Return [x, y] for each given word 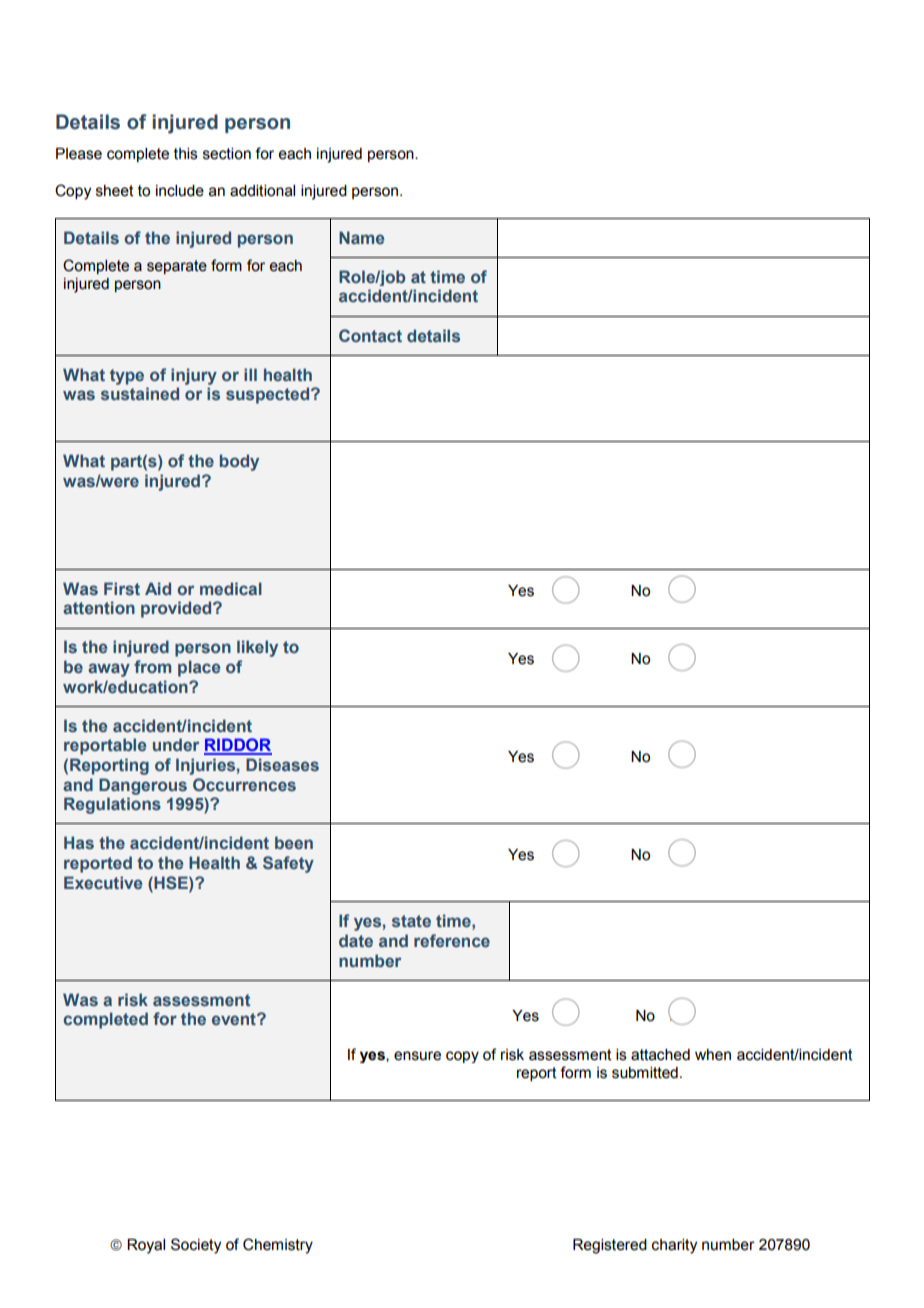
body [239, 462]
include [180, 191]
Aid [158, 588]
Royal [146, 1246]
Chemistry [278, 1246]
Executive [103, 882]
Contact [370, 335]
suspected [269, 395]
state [411, 921]
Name [361, 237]
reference [452, 940]
